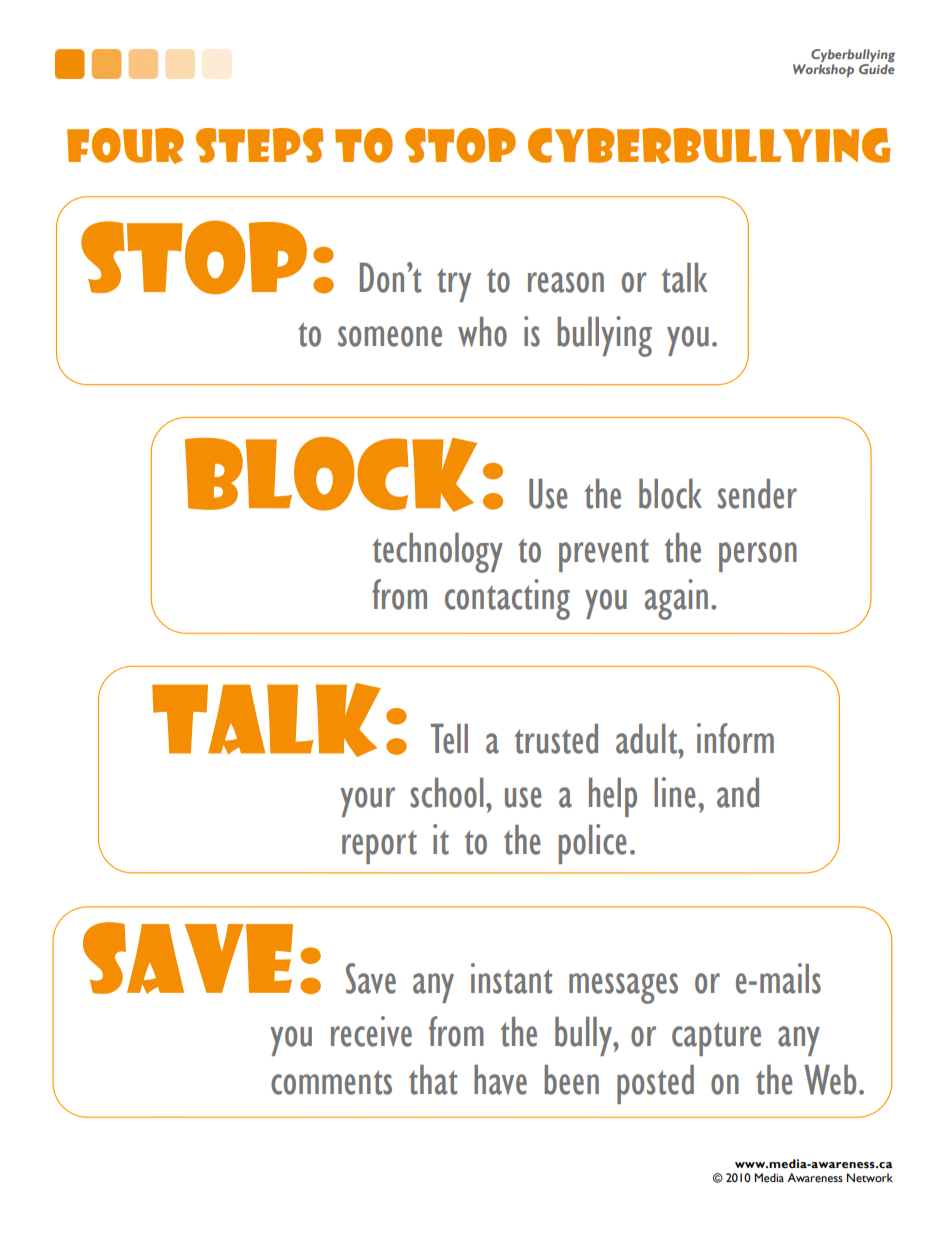  Describe the element at coordinates (758, 557) in the image. I see `person` at that location.
